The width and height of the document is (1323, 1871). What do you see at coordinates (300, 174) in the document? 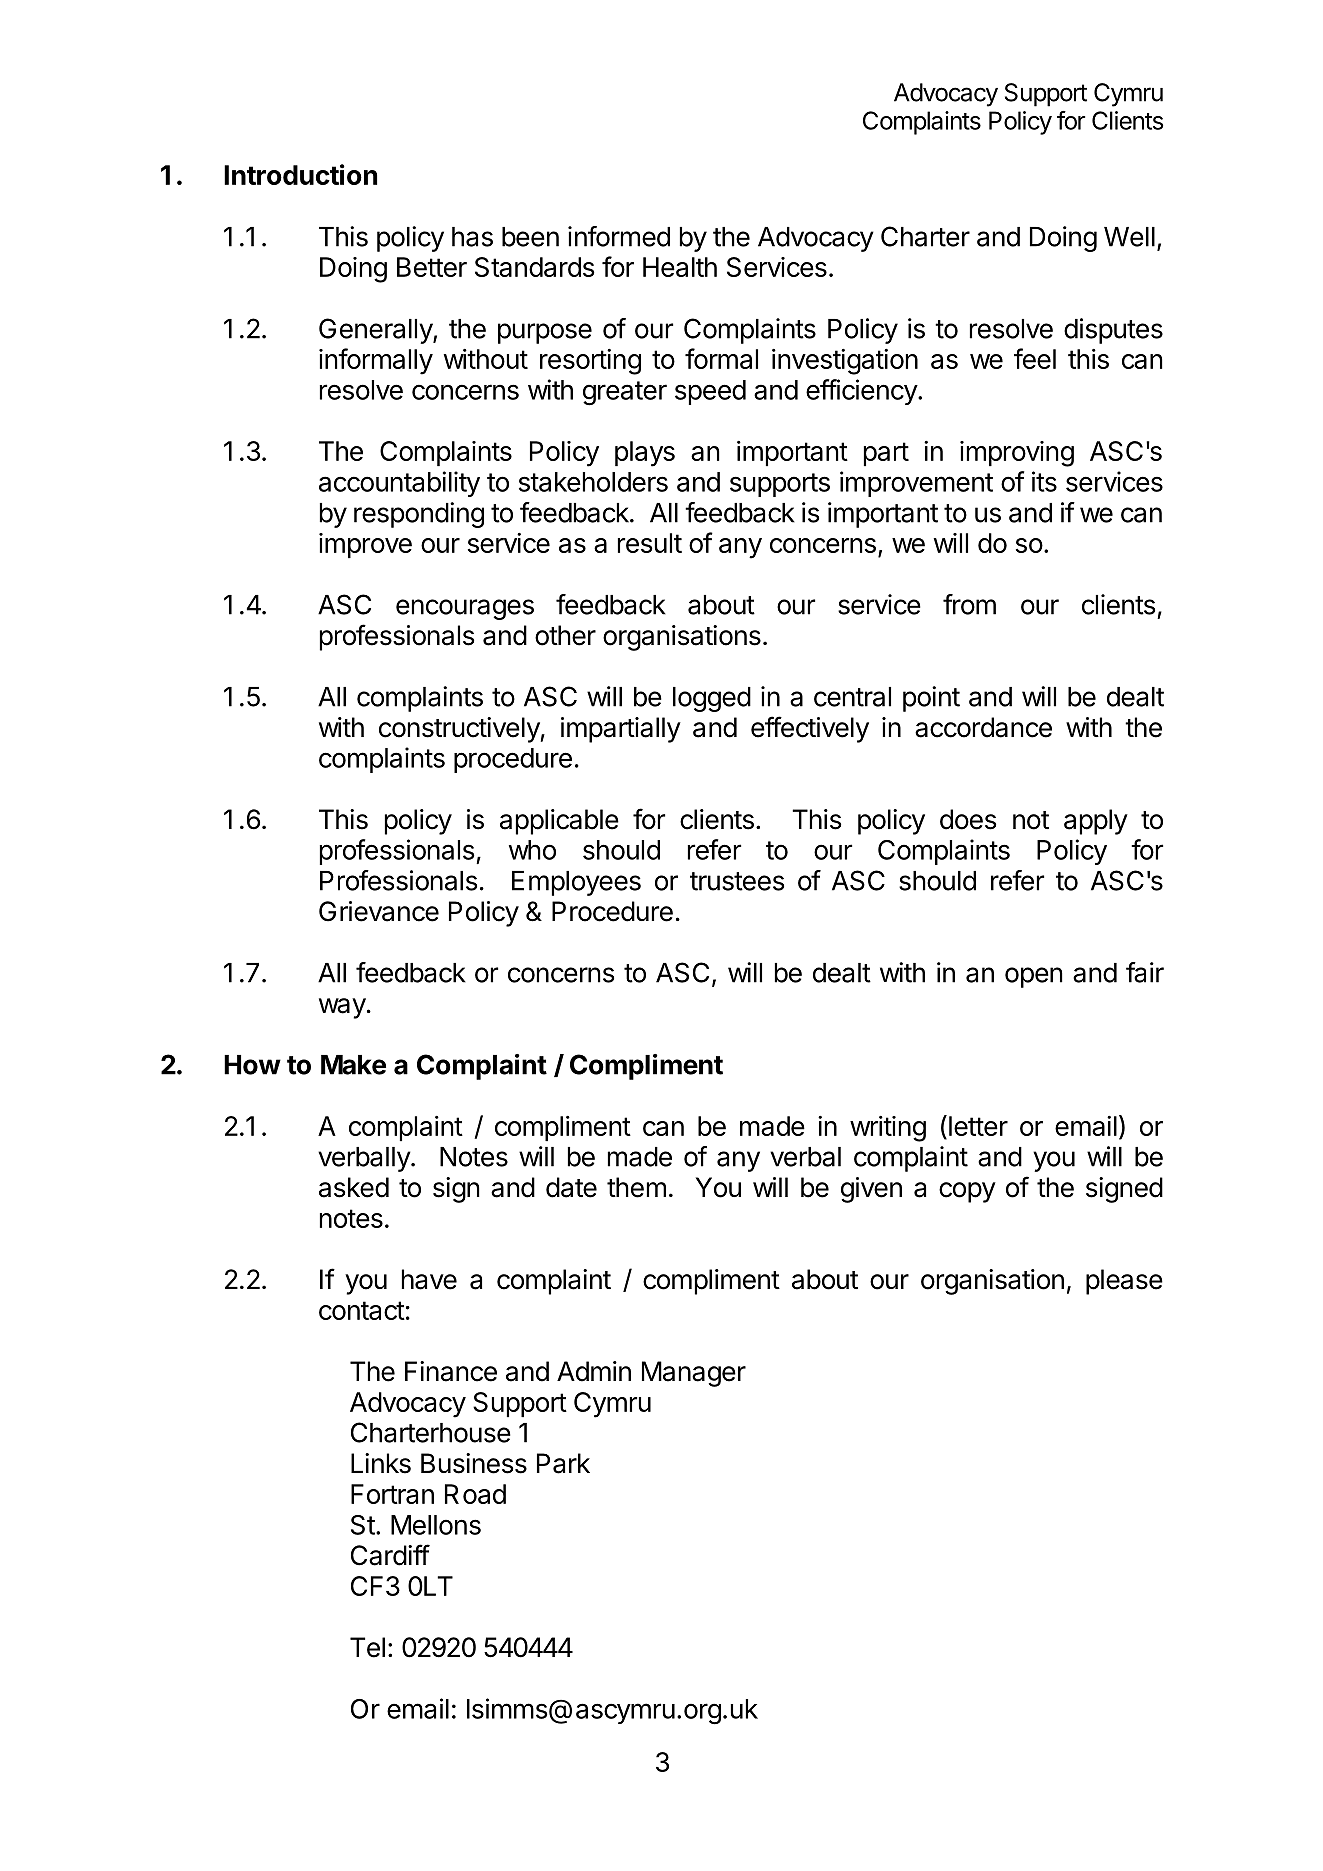
I see `Introduction` at bounding box center [300, 174].
